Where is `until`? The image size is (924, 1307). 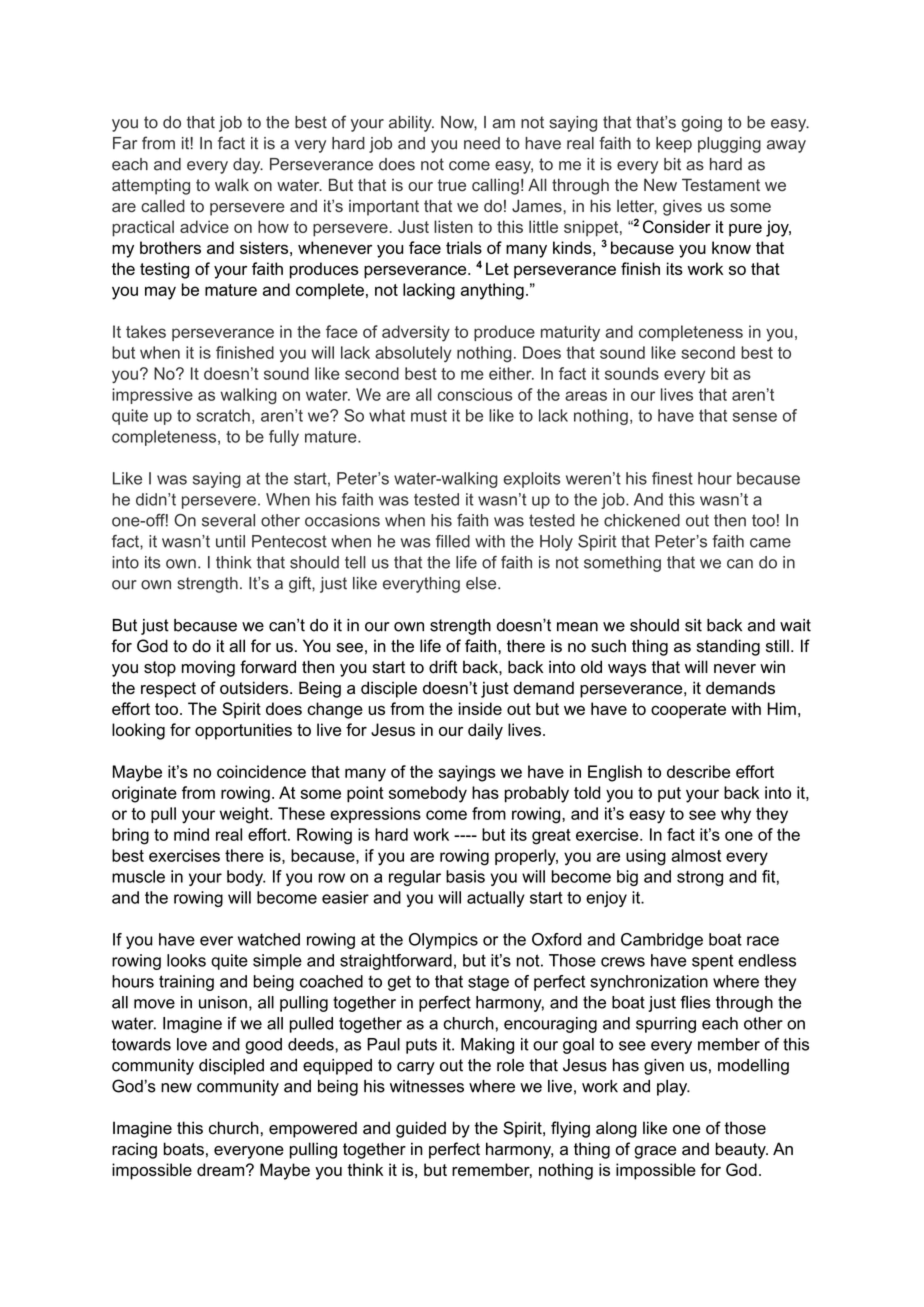
until is located at coordinates (230, 541).
